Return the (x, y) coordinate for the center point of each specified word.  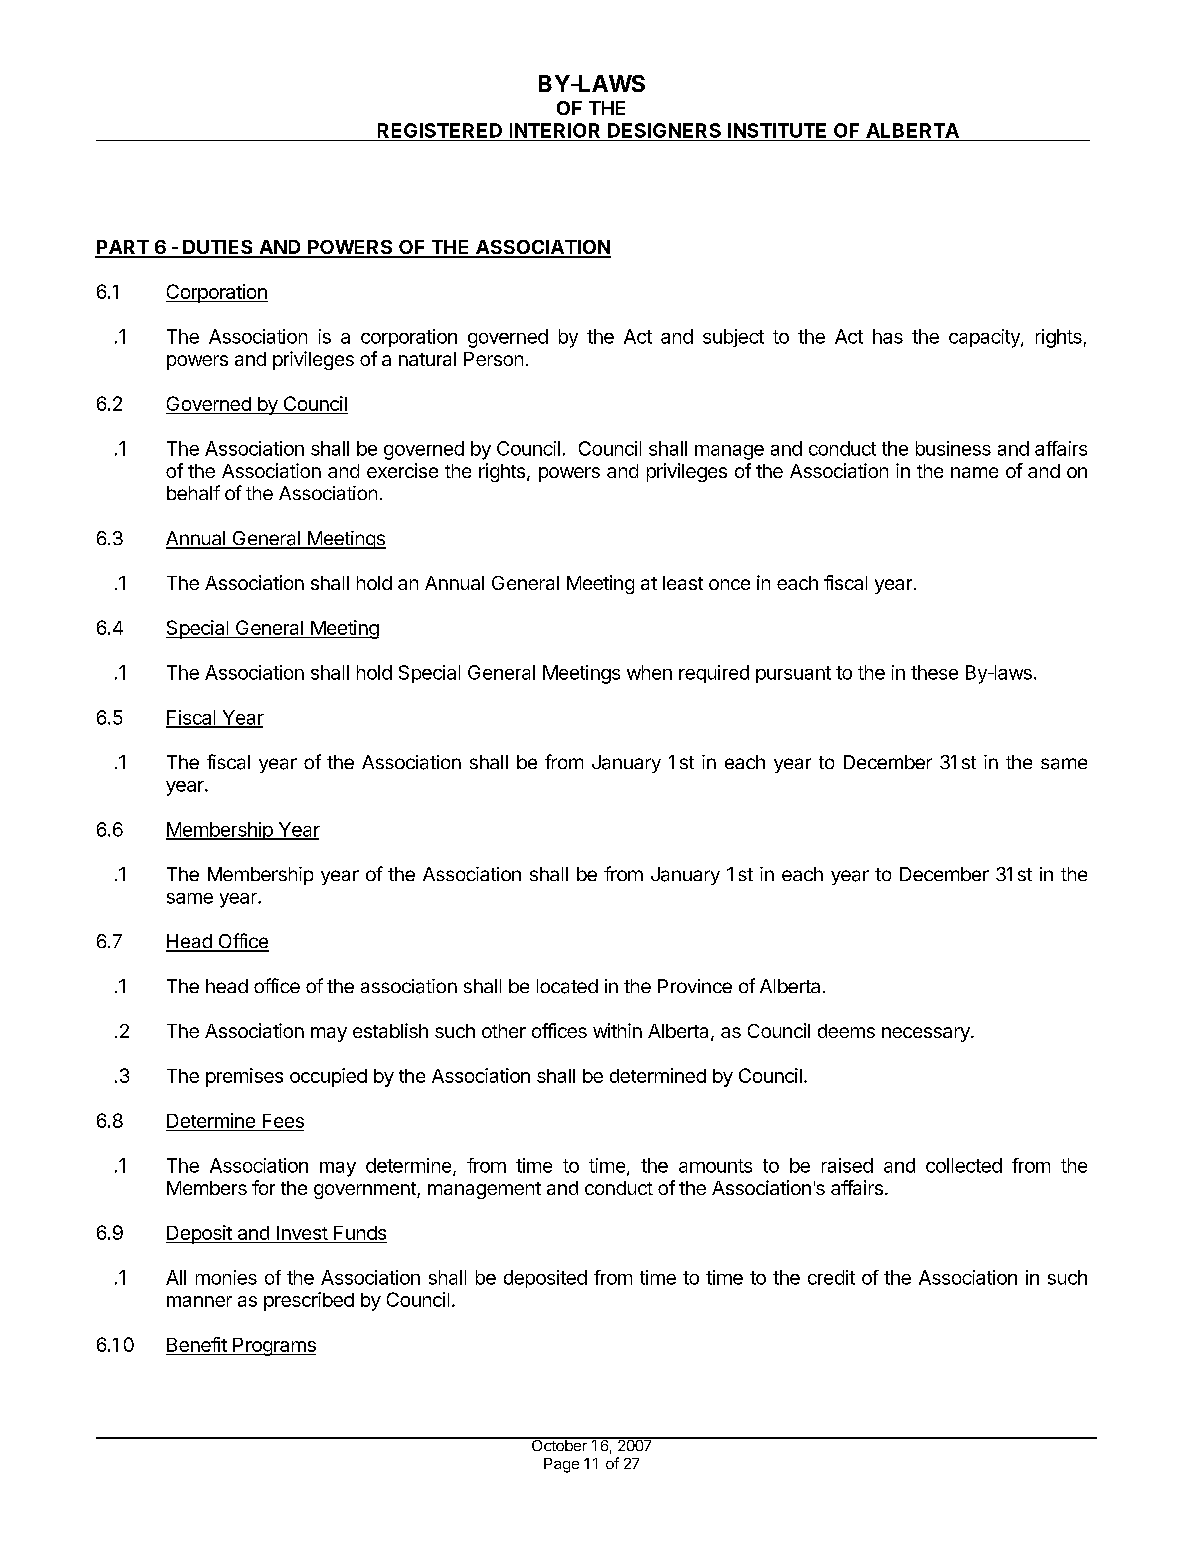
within (617, 1030)
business (953, 448)
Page (561, 1465)
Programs (273, 1347)
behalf (193, 492)
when (649, 672)
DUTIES (218, 248)
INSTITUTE (777, 130)
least (683, 583)
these (934, 672)
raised (847, 1165)
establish (390, 1030)
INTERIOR (555, 130)
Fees (283, 1121)
